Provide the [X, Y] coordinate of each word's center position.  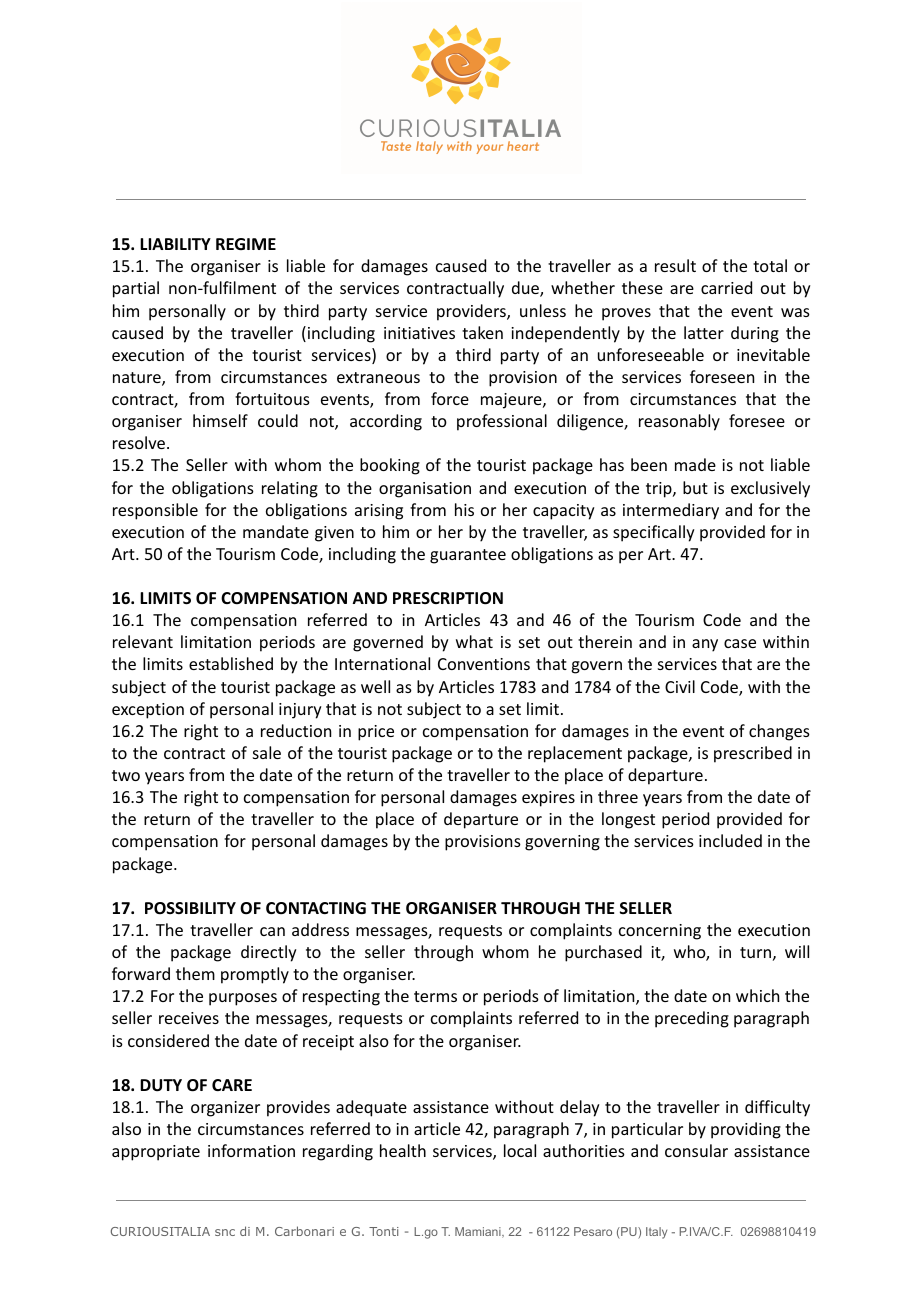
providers [472, 312]
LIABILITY [175, 244]
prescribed [753, 754]
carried [726, 287]
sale [267, 752]
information [251, 1150]
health [403, 1150]
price [376, 733]
